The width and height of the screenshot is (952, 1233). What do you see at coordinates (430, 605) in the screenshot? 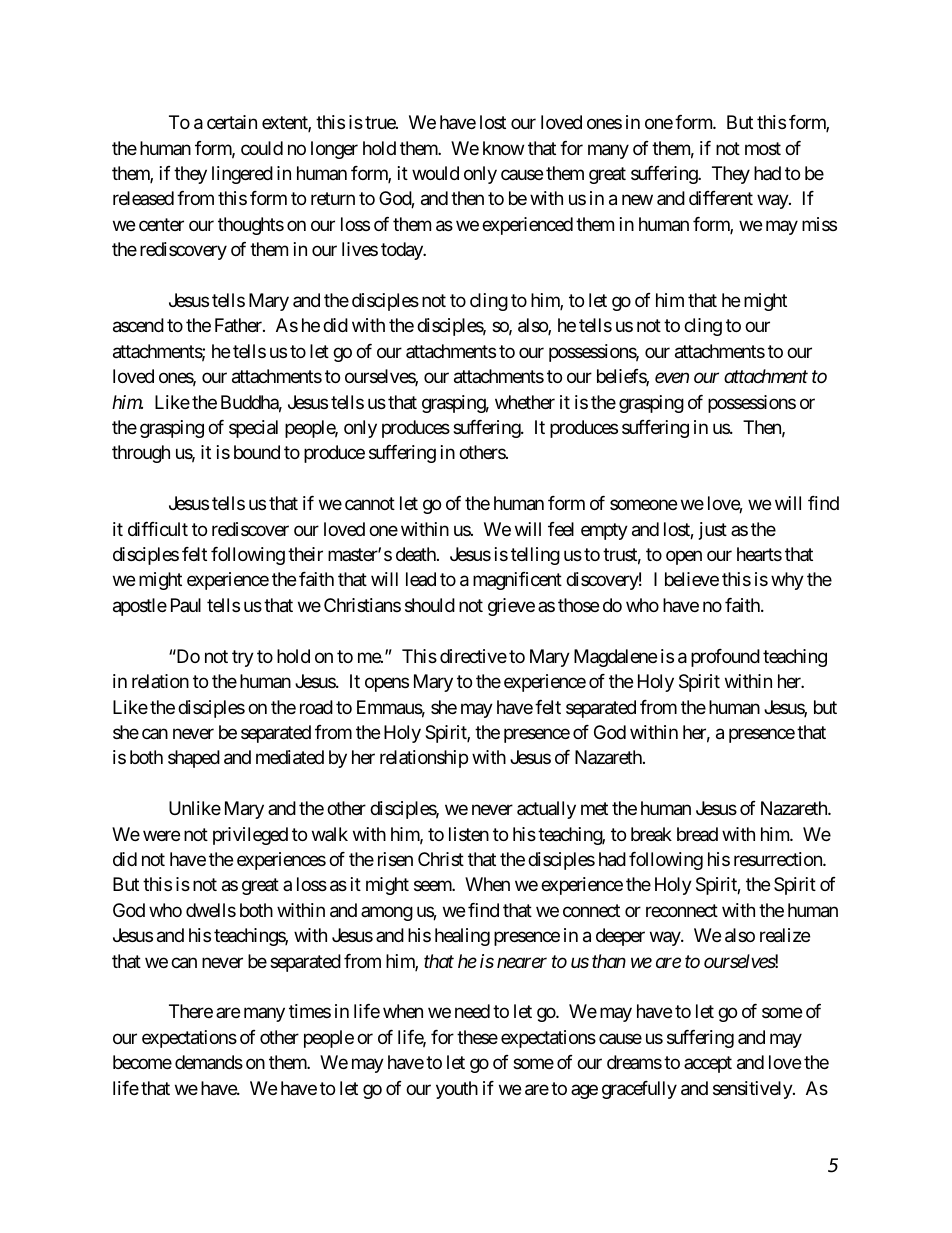
I see `should` at bounding box center [430, 605].
